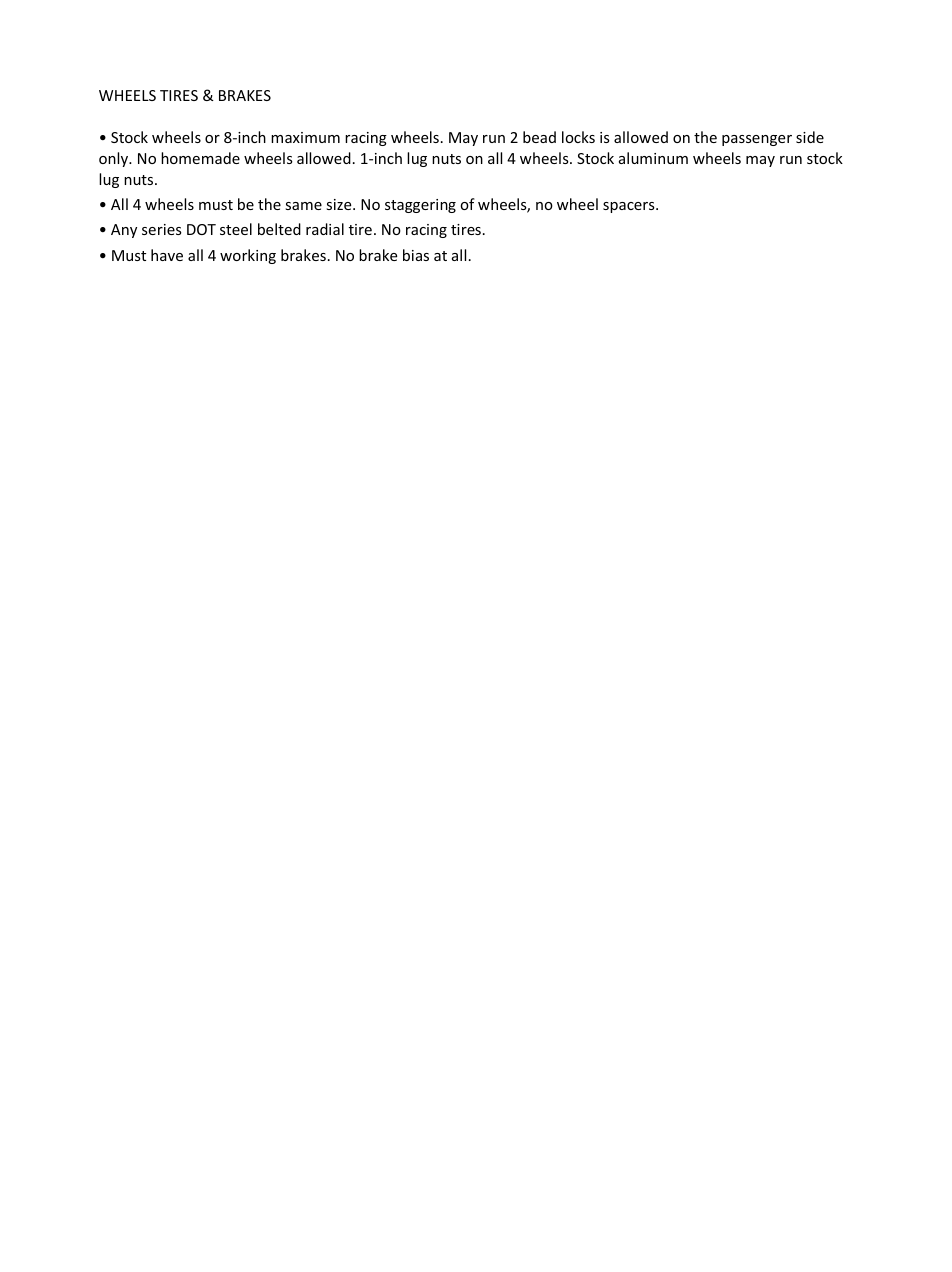 The width and height of the document is (952, 1272). What do you see at coordinates (757, 140) in the document?
I see `passenger` at bounding box center [757, 140].
